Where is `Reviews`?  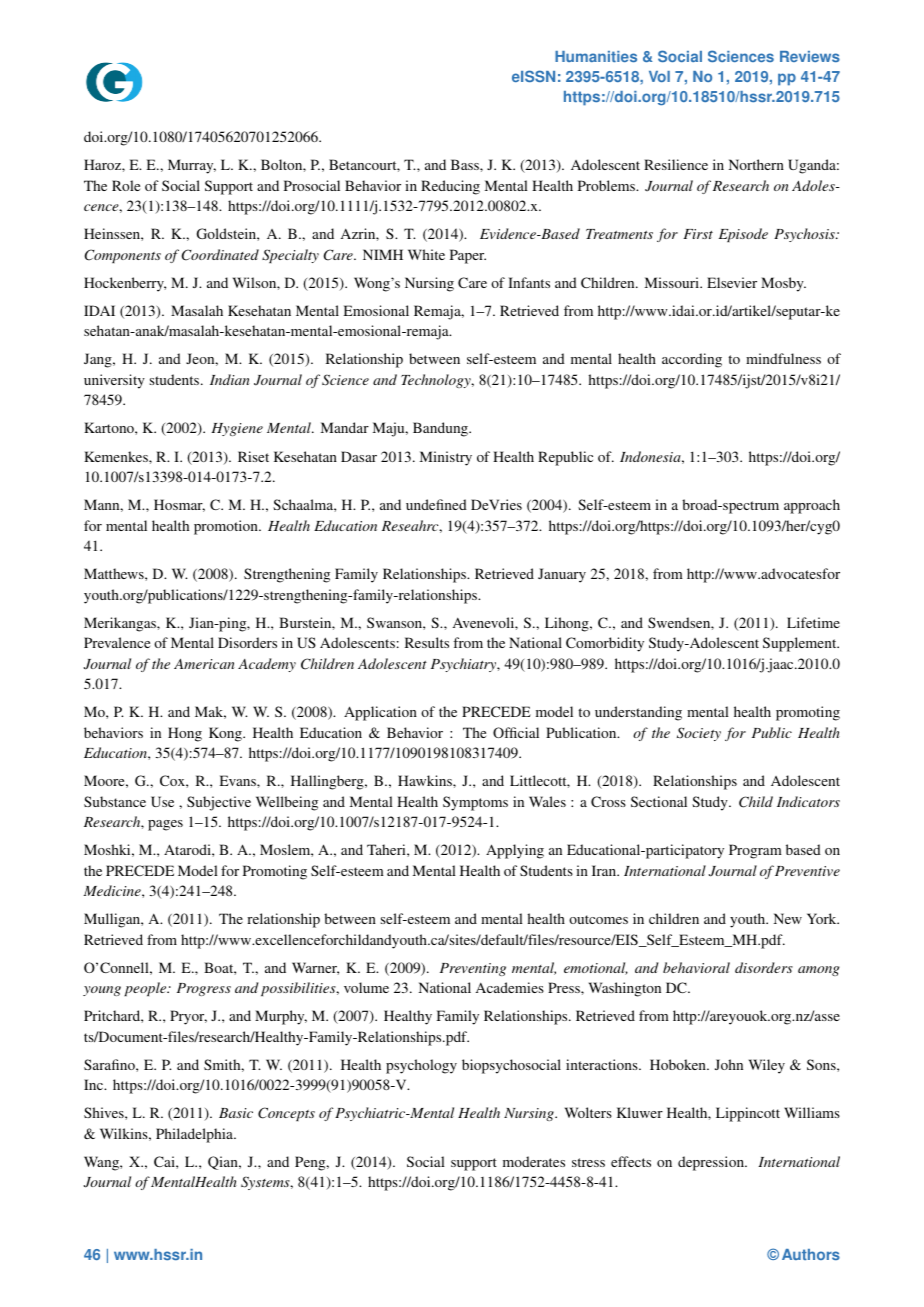 Reviews is located at coordinates (810, 56).
